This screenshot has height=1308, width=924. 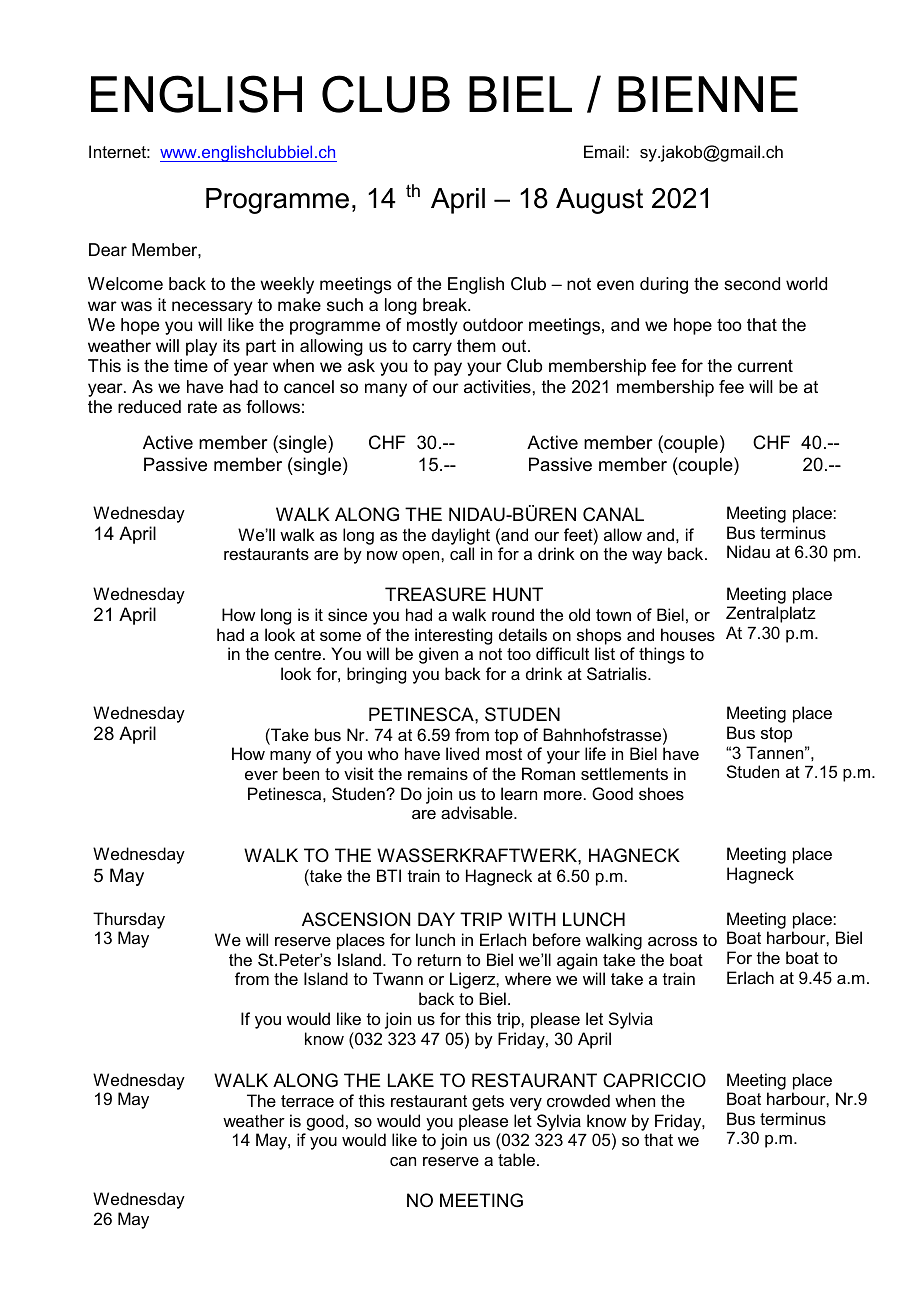 What do you see at coordinates (578, 1100) in the screenshot?
I see `crowded` at bounding box center [578, 1100].
